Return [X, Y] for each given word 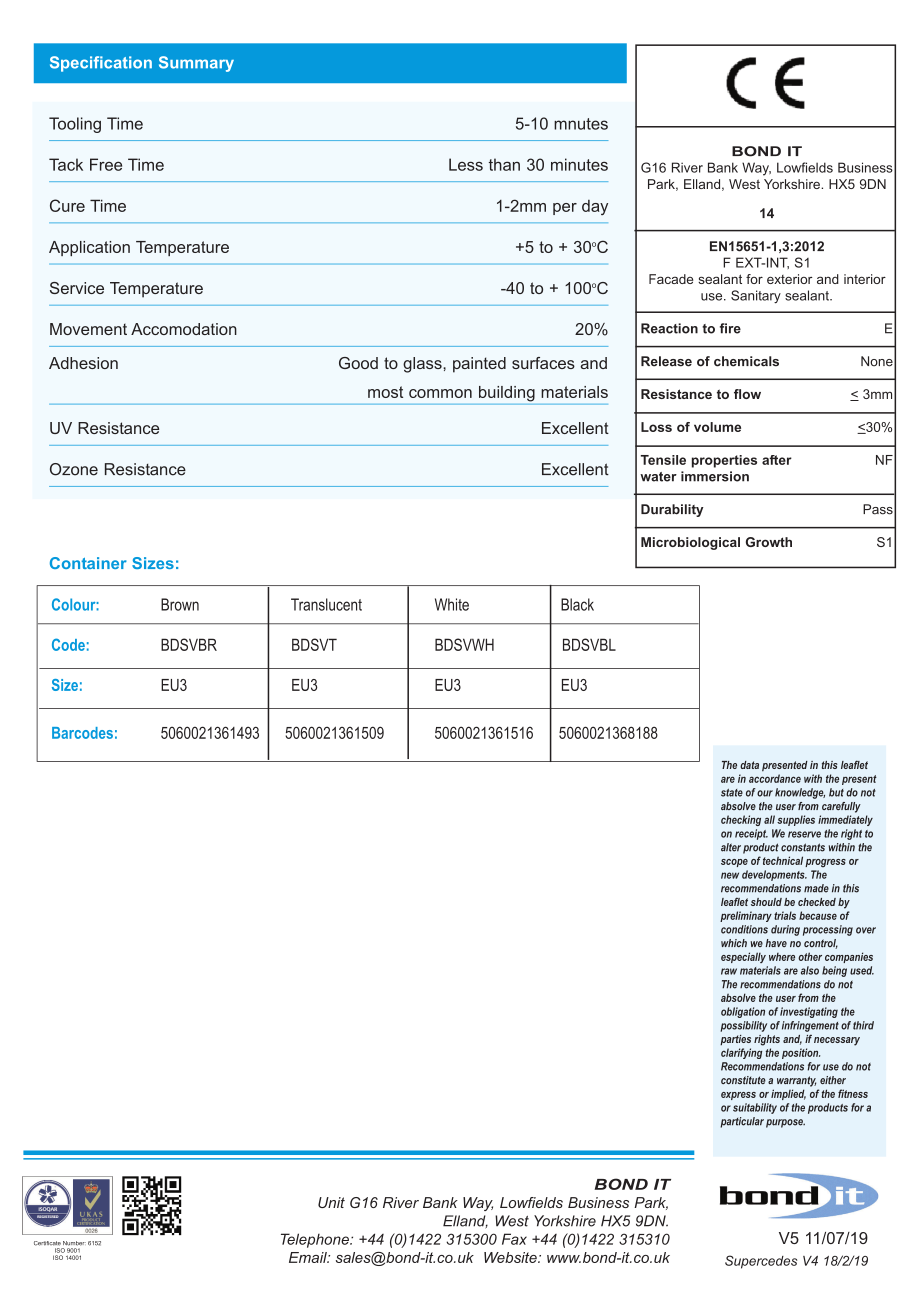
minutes [579, 164]
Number [74, 1243]
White [452, 604]
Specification [101, 64]
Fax [514, 1239]
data [749, 765]
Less [466, 164]
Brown [180, 604]
